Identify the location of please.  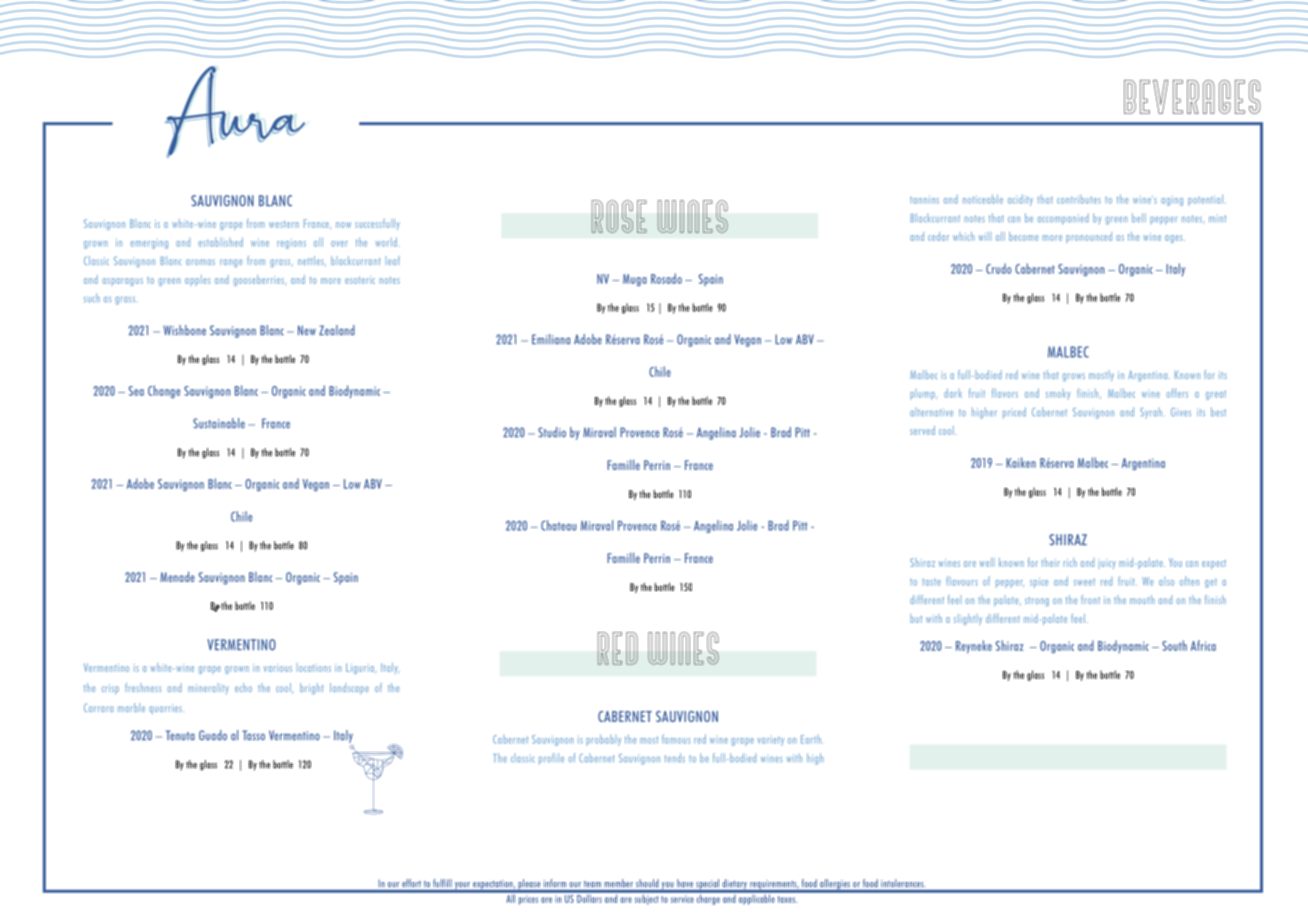
(529, 885).
